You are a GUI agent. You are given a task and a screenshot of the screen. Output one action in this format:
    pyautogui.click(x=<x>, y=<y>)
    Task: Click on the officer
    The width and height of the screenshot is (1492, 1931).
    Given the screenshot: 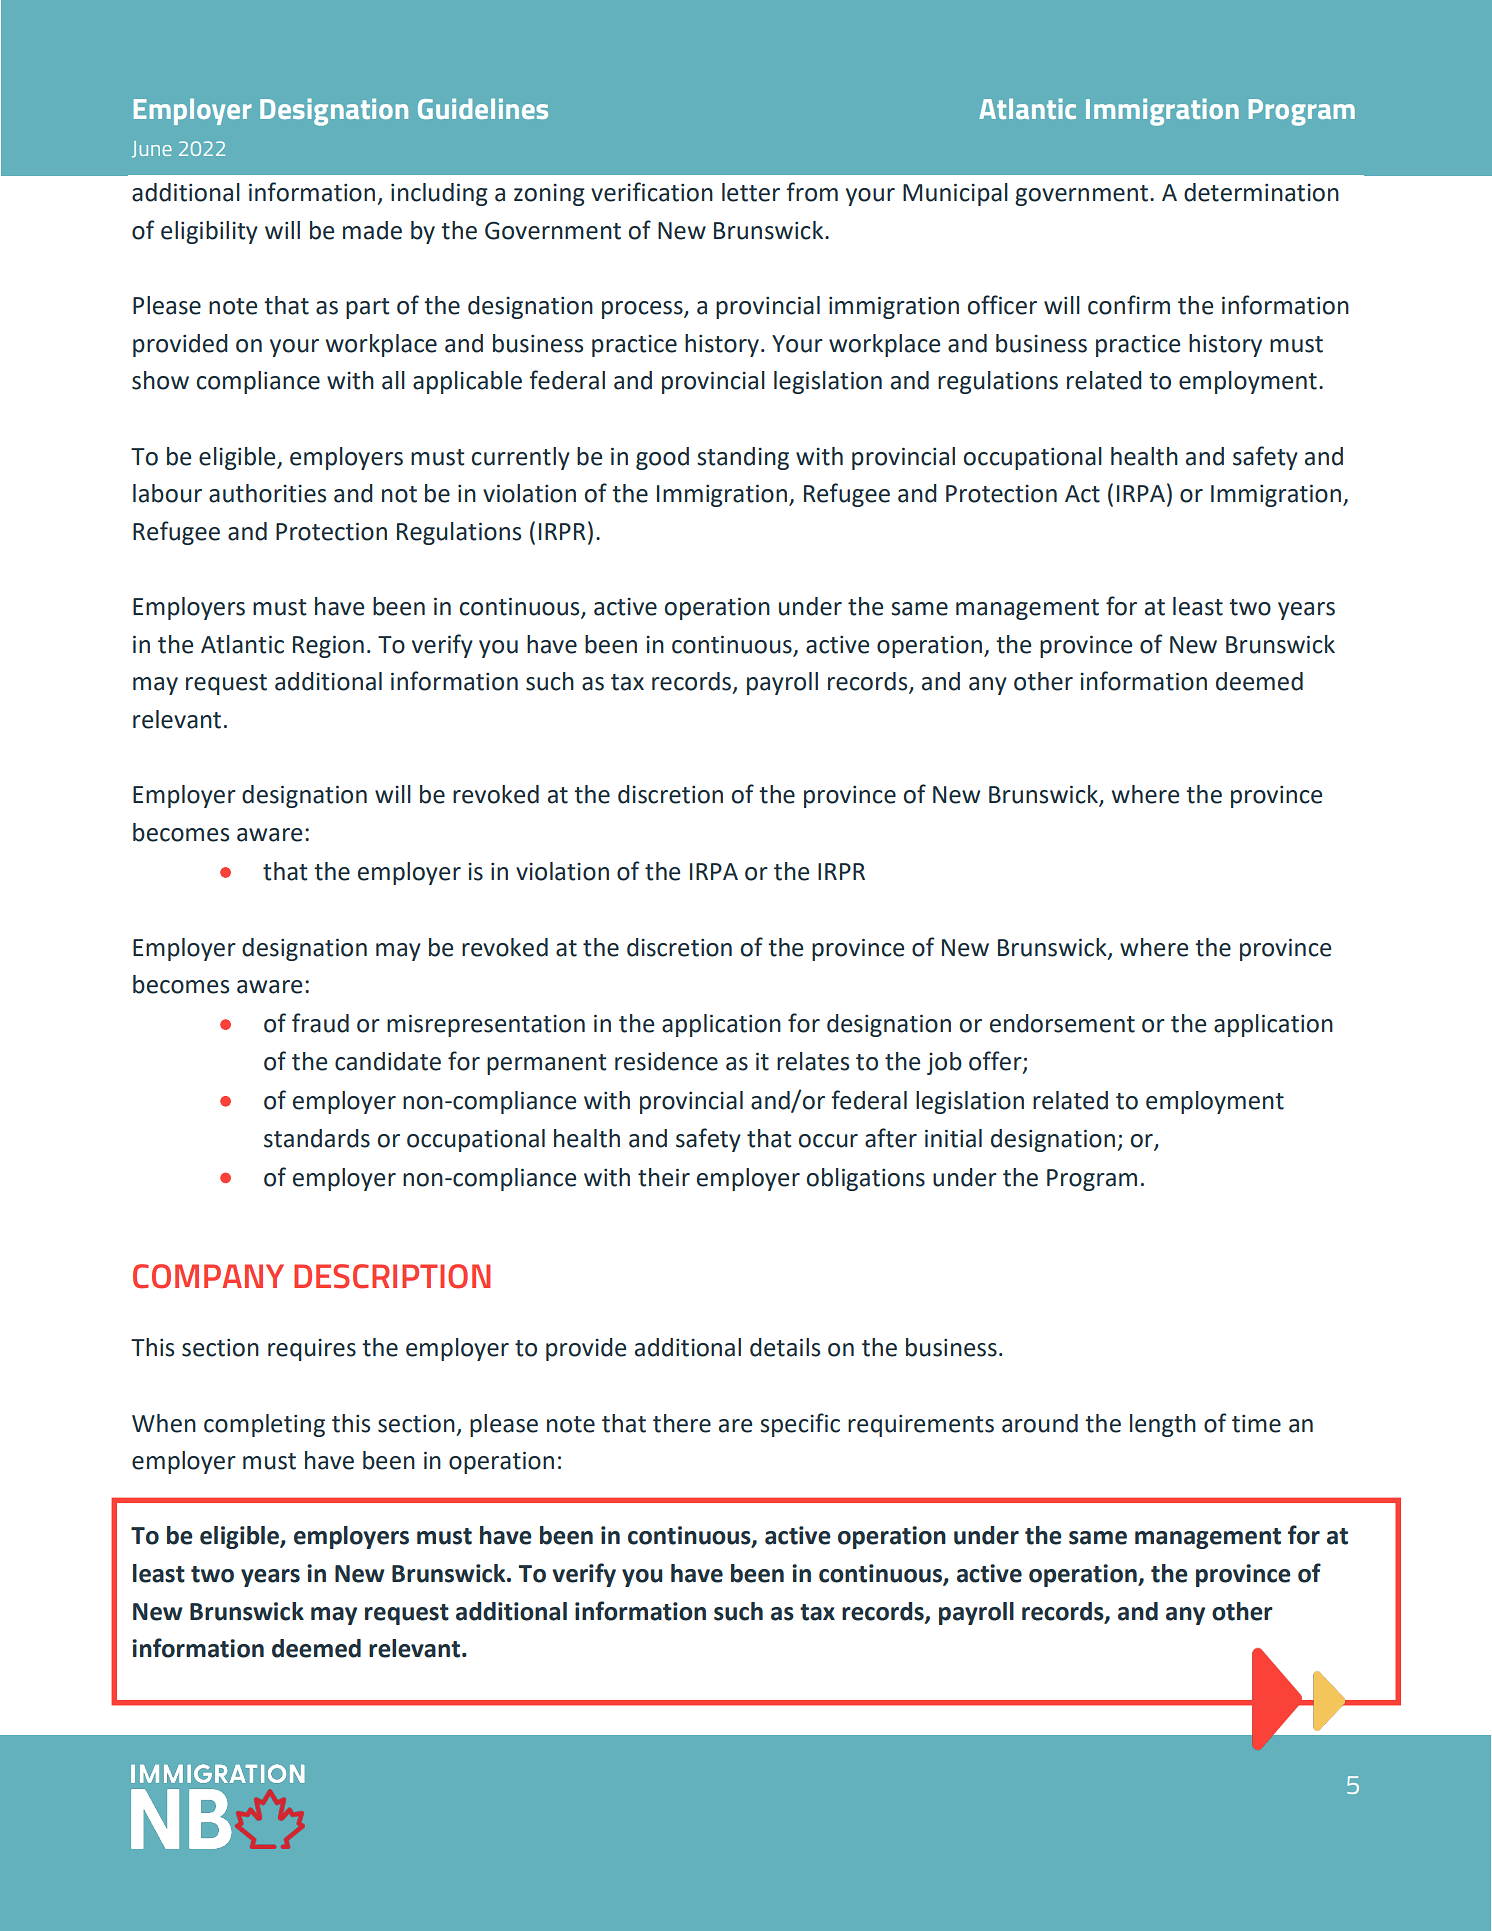 What is the action you would take?
    pyautogui.click(x=1002, y=305)
